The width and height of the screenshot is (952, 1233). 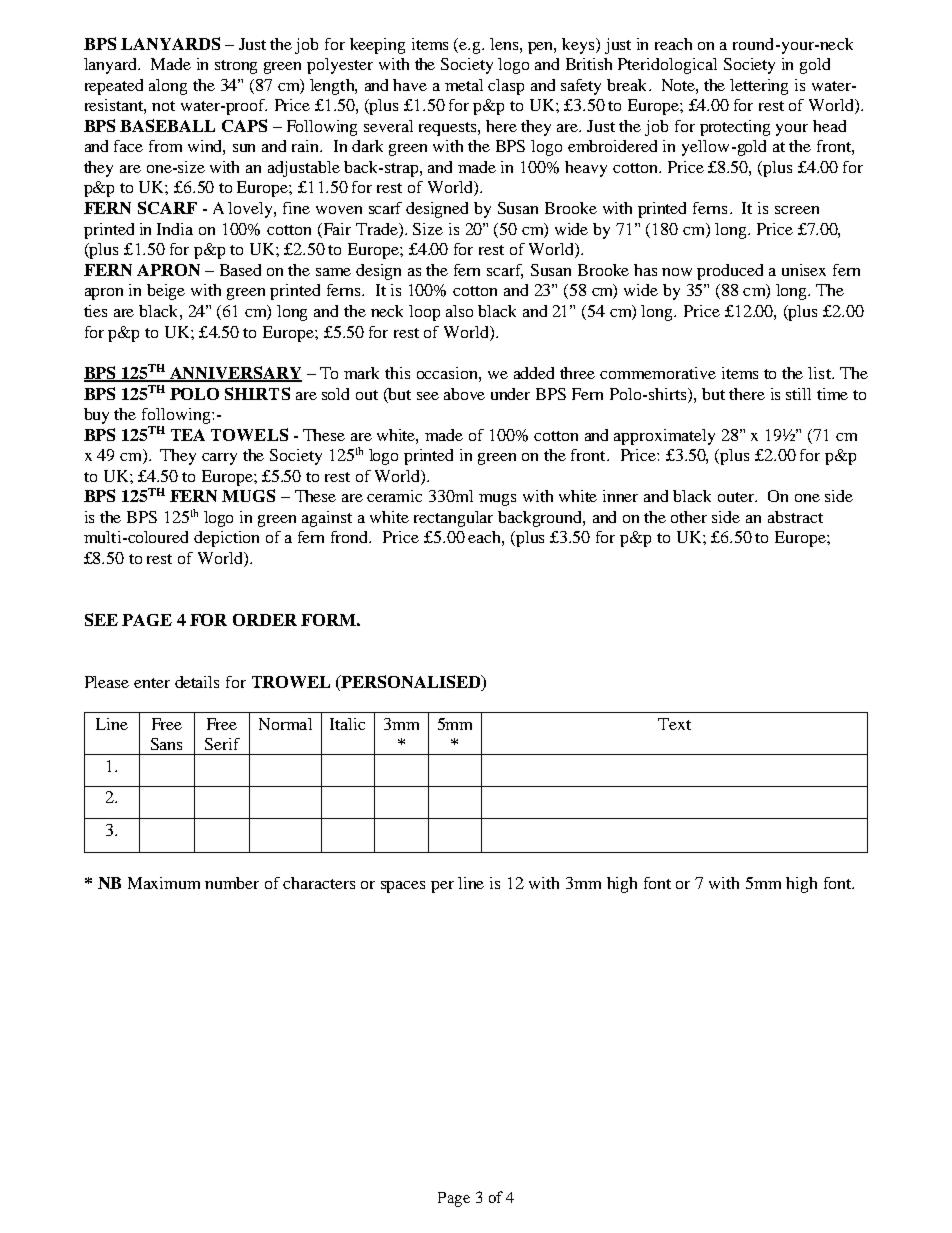 I want to click on rectangular, so click(x=453, y=519).
